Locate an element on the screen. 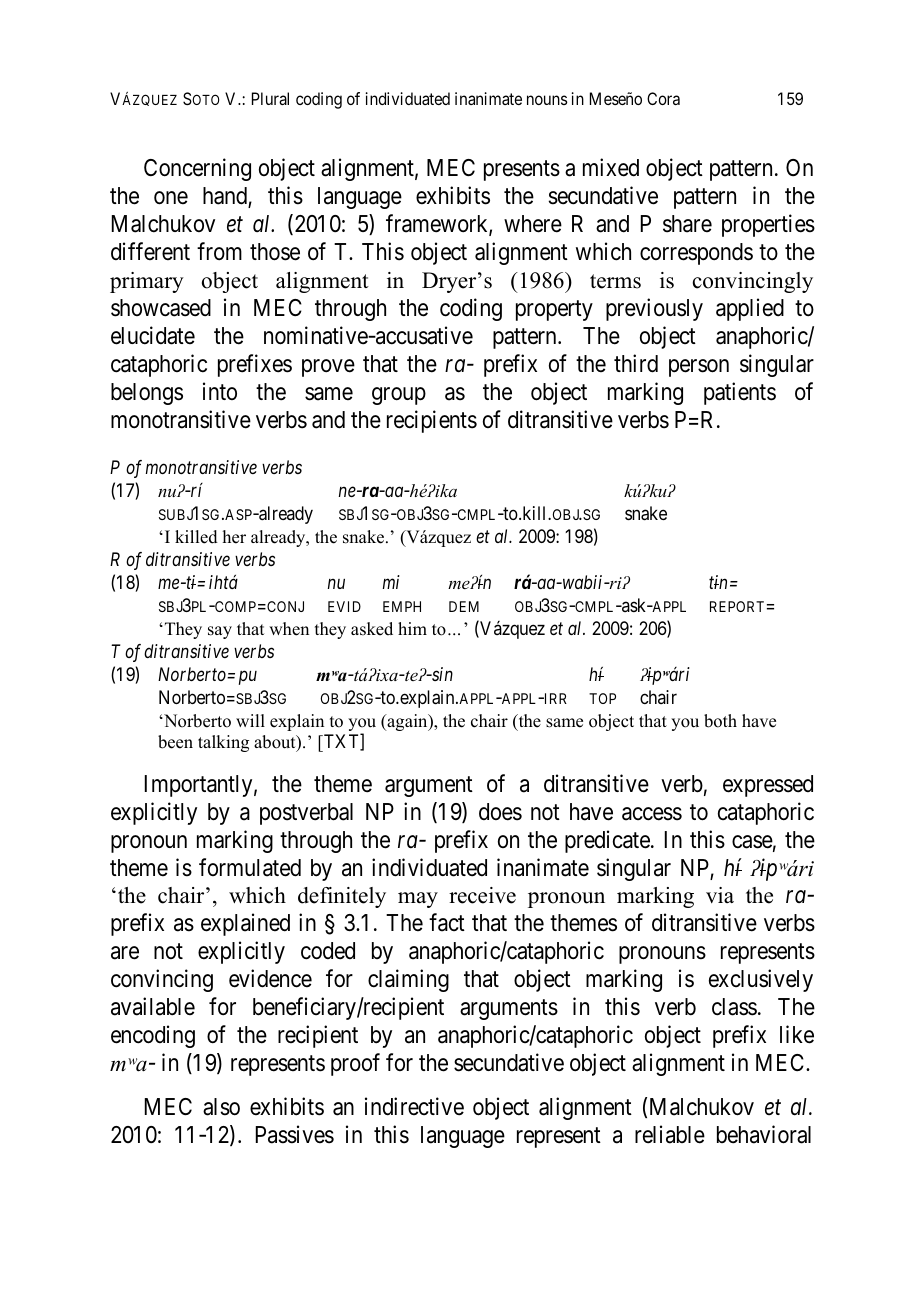 This screenshot has width=924, height=1308. where is located at coordinates (533, 224).
